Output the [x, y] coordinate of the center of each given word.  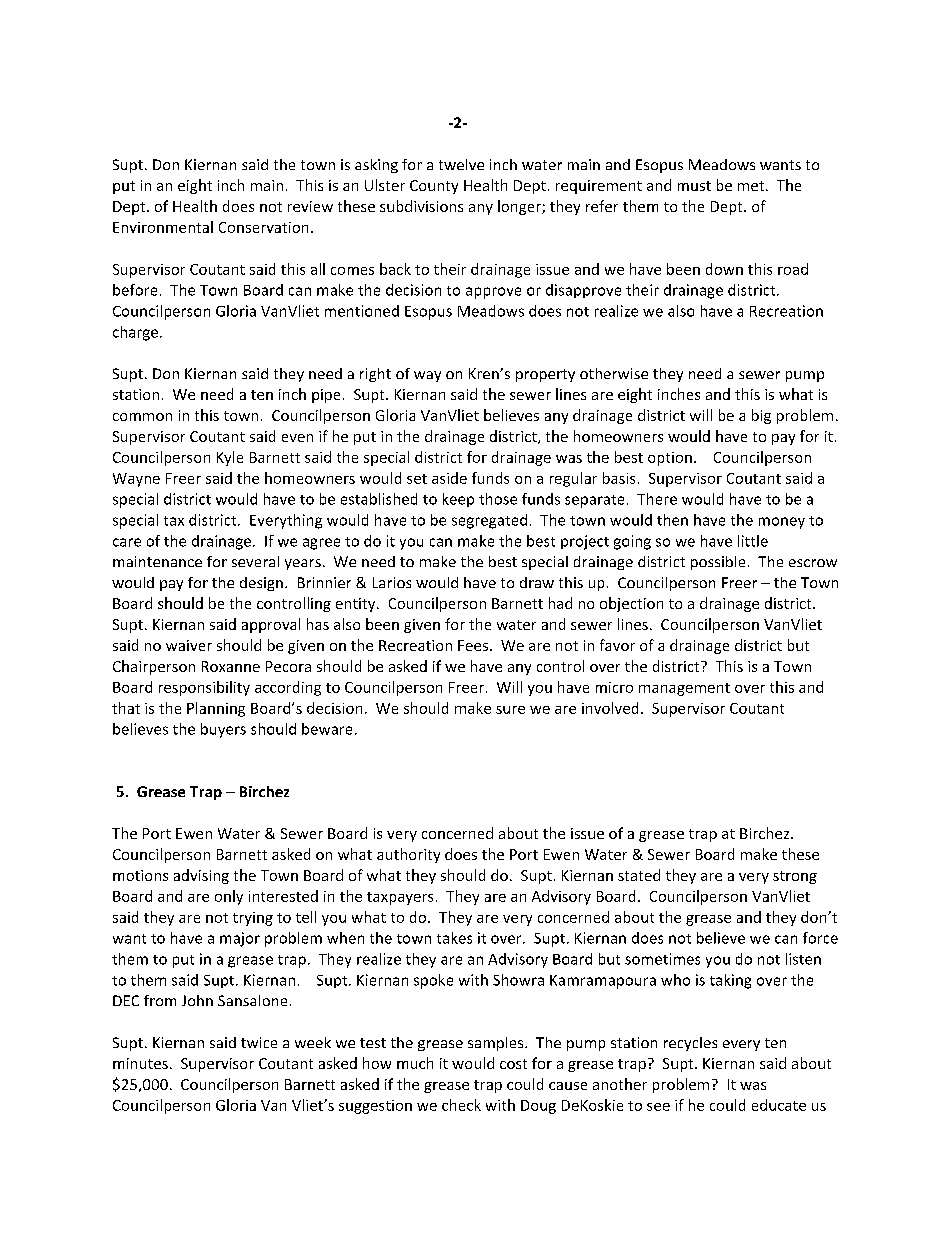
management [684, 689]
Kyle [230, 458]
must [694, 186]
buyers [223, 730]
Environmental [163, 227]
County [434, 187]
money [782, 523]
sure [510, 710]
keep [458, 500]
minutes [140, 1063]
